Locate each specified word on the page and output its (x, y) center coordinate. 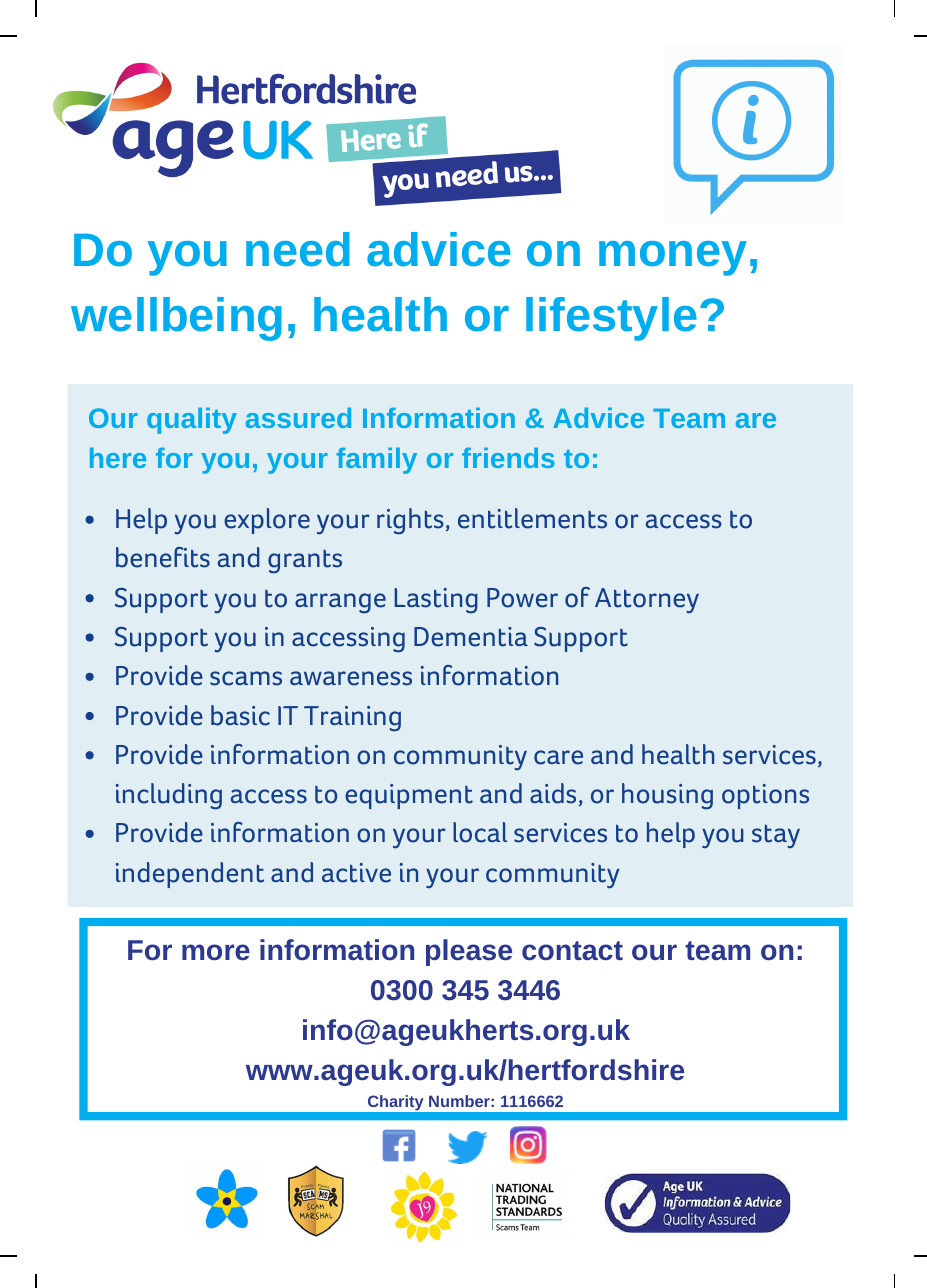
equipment (409, 796)
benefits (163, 557)
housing (667, 796)
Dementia (471, 637)
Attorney (647, 600)
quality (192, 420)
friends (508, 457)
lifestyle (611, 319)
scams (246, 678)
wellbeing (176, 319)
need (298, 249)
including (169, 796)
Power (522, 598)
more (216, 952)
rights (410, 521)
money (673, 258)
